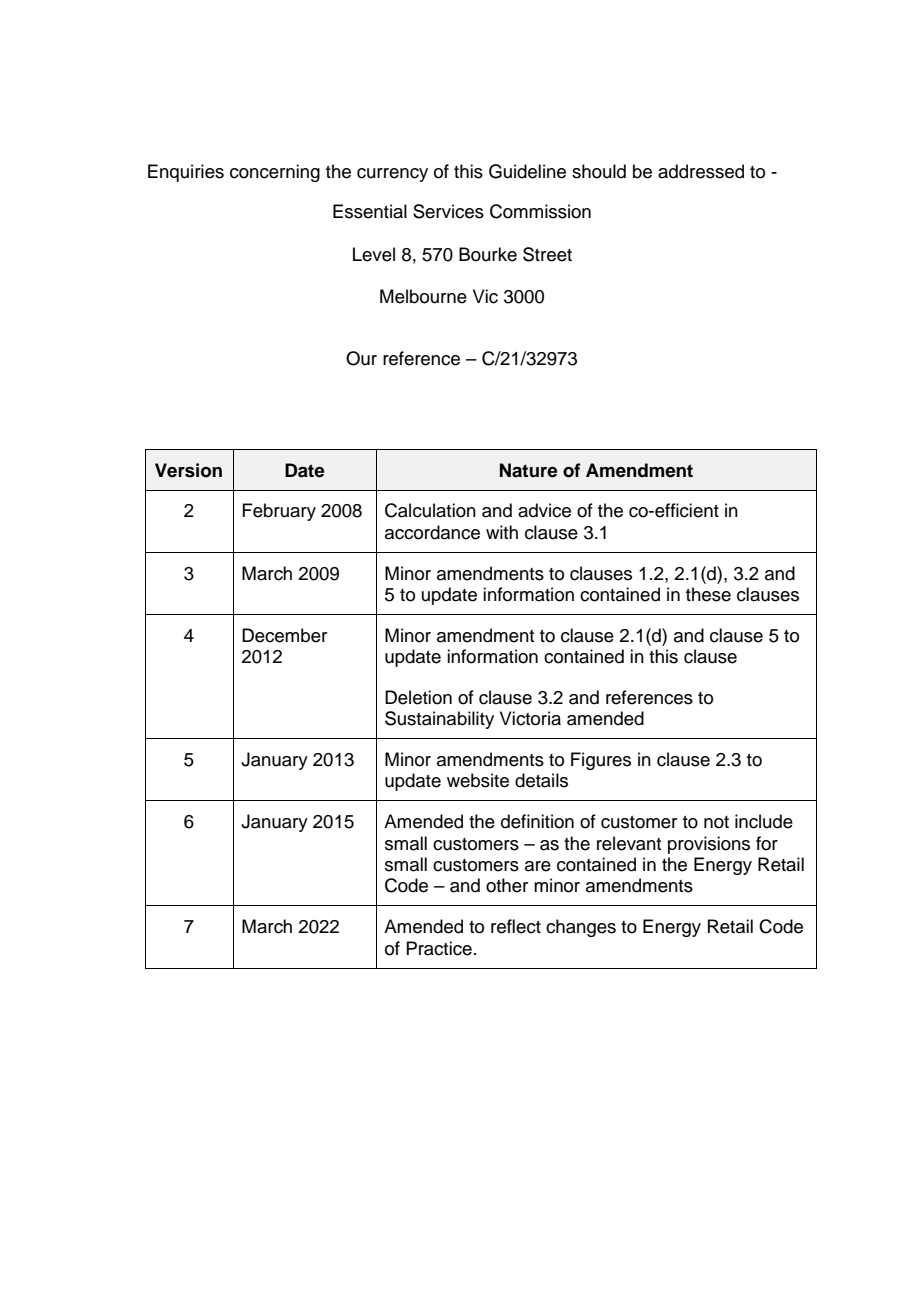 Image resolution: width=924 pixels, height=1308 pixels. Describe the element at coordinates (708, 594) in the document. I see `these` at that location.
